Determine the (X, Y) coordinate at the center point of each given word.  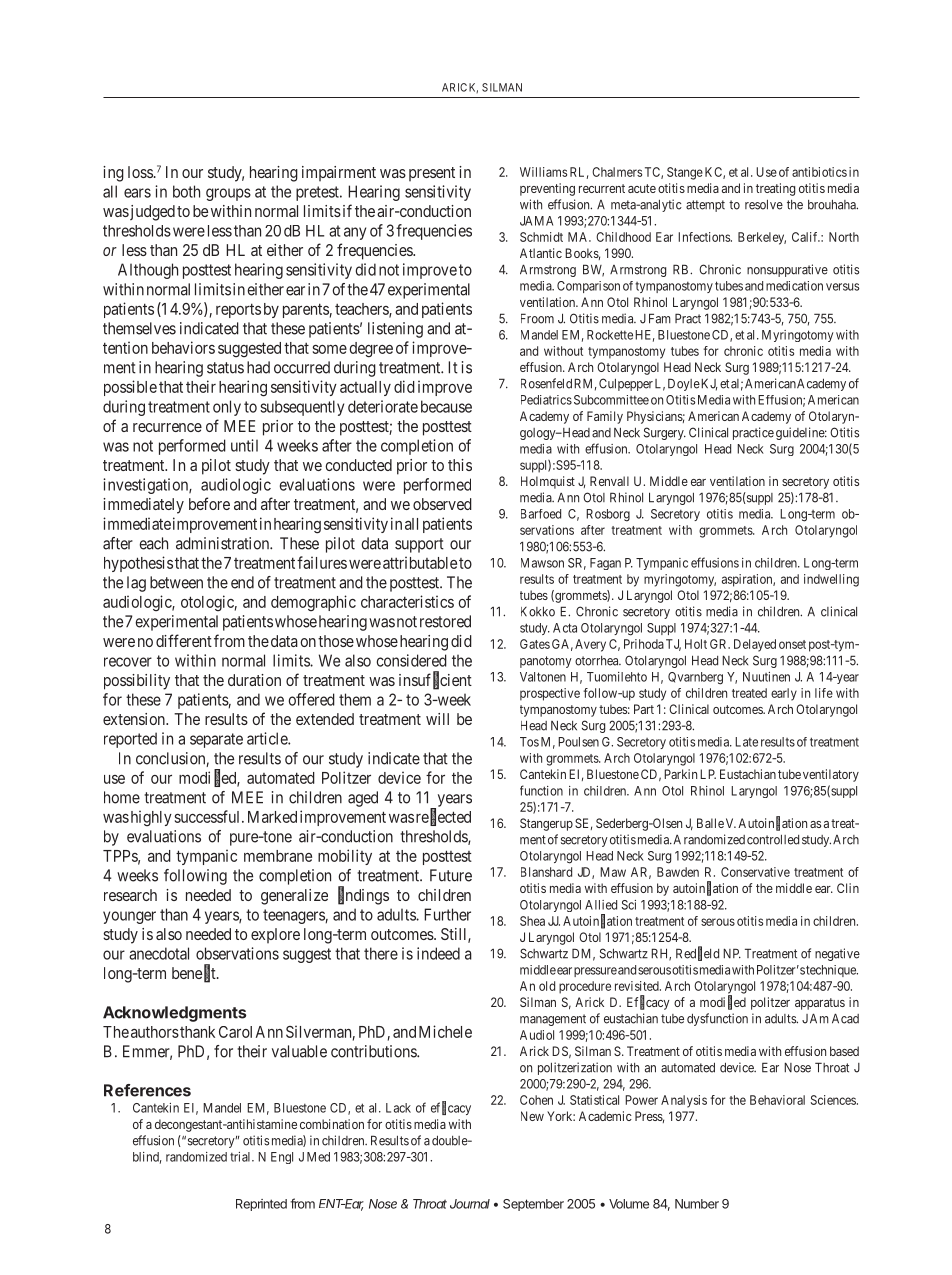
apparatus (820, 1004)
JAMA (536, 221)
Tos (529, 742)
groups (228, 194)
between (176, 582)
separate (216, 740)
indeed (438, 953)
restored (445, 621)
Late (746, 742)
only (227, 408)
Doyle (684, 384)
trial (241, 1157)
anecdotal (159, 953)
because (446, 406)
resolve (764, 205)
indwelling (831, 580)
